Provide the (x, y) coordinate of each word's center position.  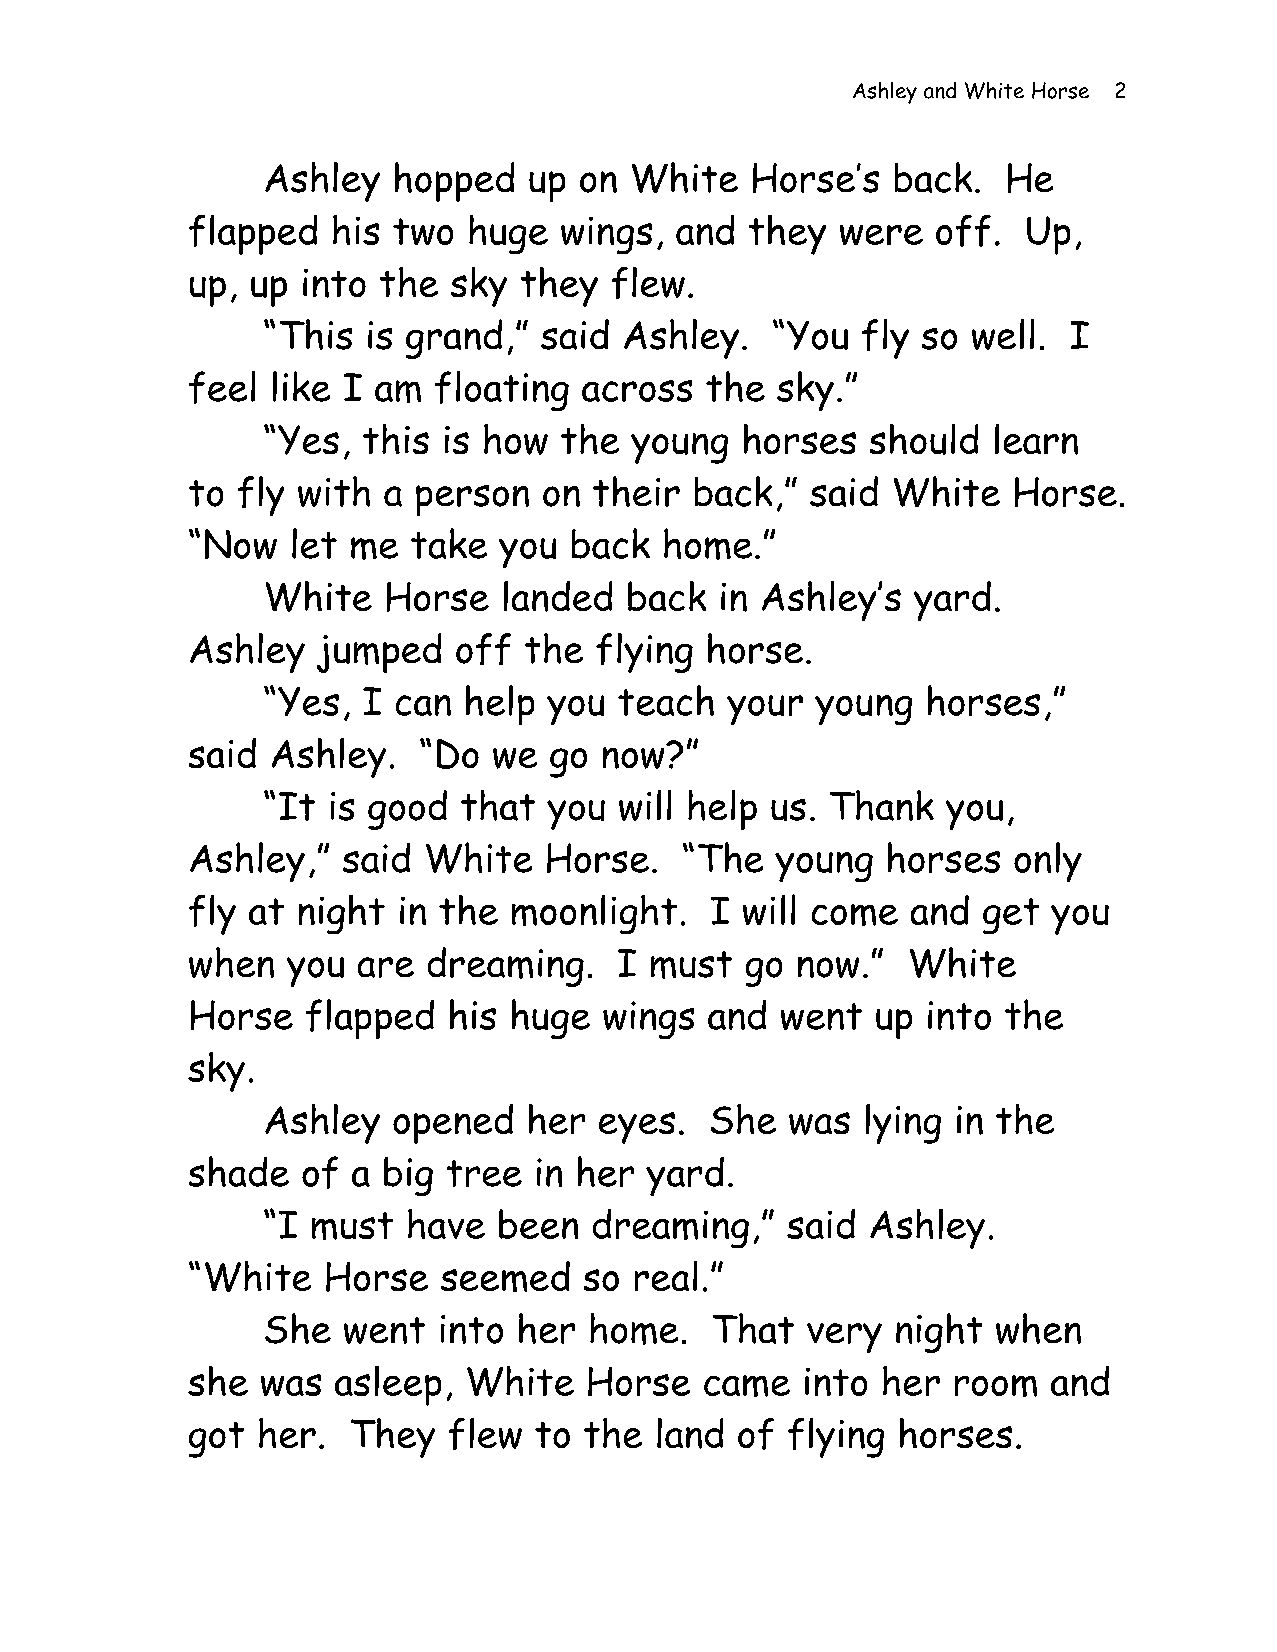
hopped (454, 182)
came (747, 1386)
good (407, 810)
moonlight (594, 914)
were (881, 235)
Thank (882, 805)
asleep (388, 1386)
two (423, 231)
